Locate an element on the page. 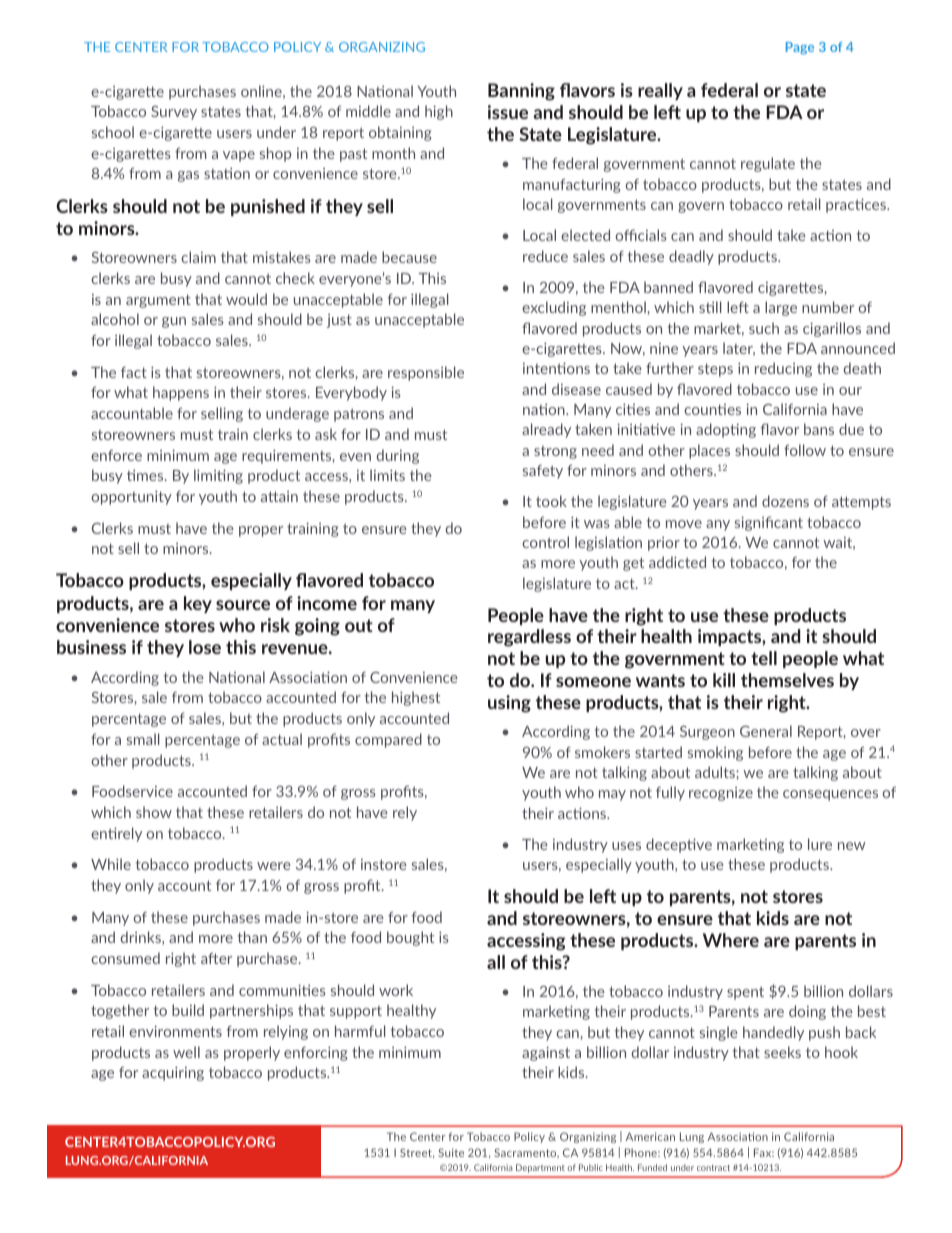 This document has width=952, height=1233. While is located at coordinates (111, 864).
